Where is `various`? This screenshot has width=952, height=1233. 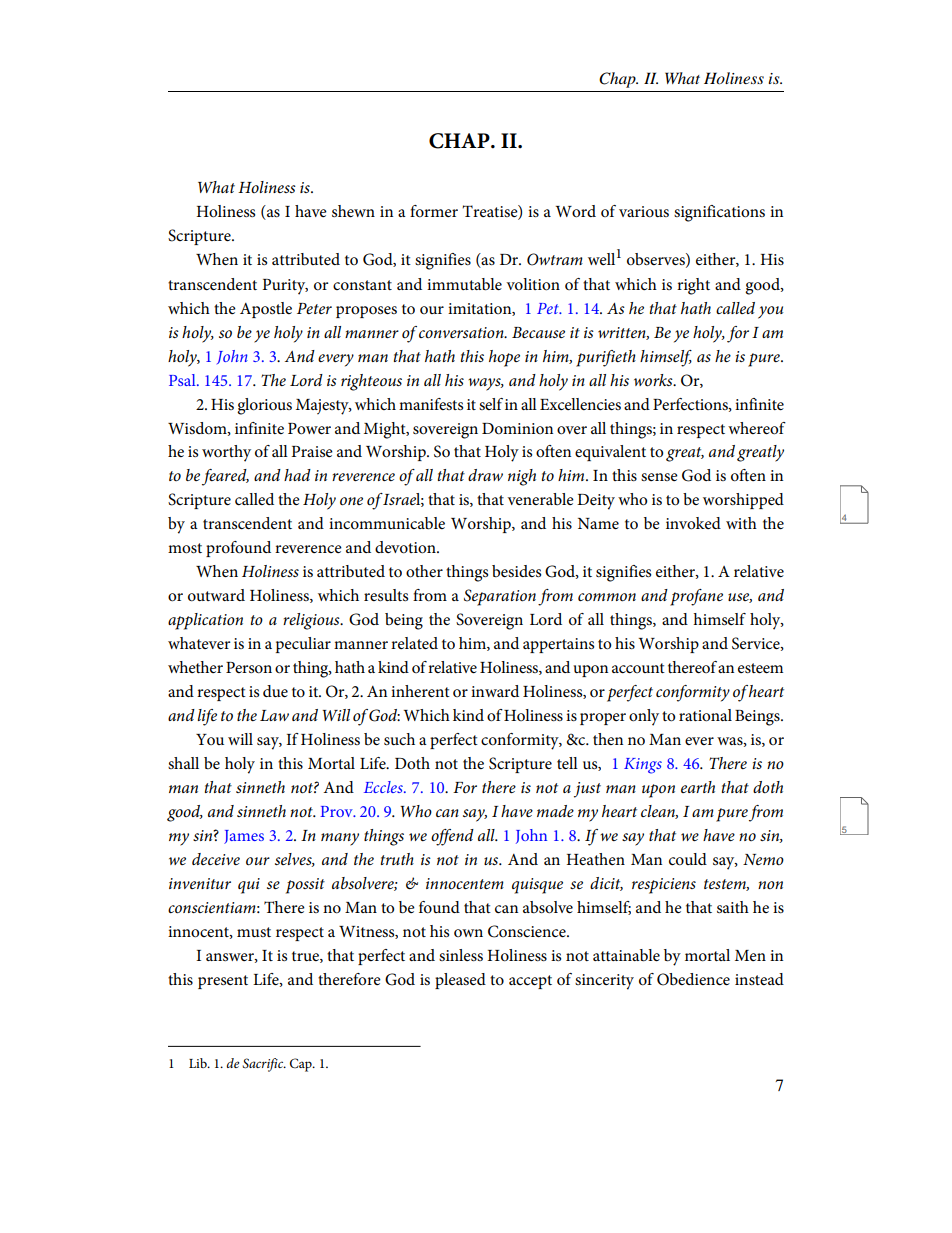
various is located at coordinates (644, 212).
